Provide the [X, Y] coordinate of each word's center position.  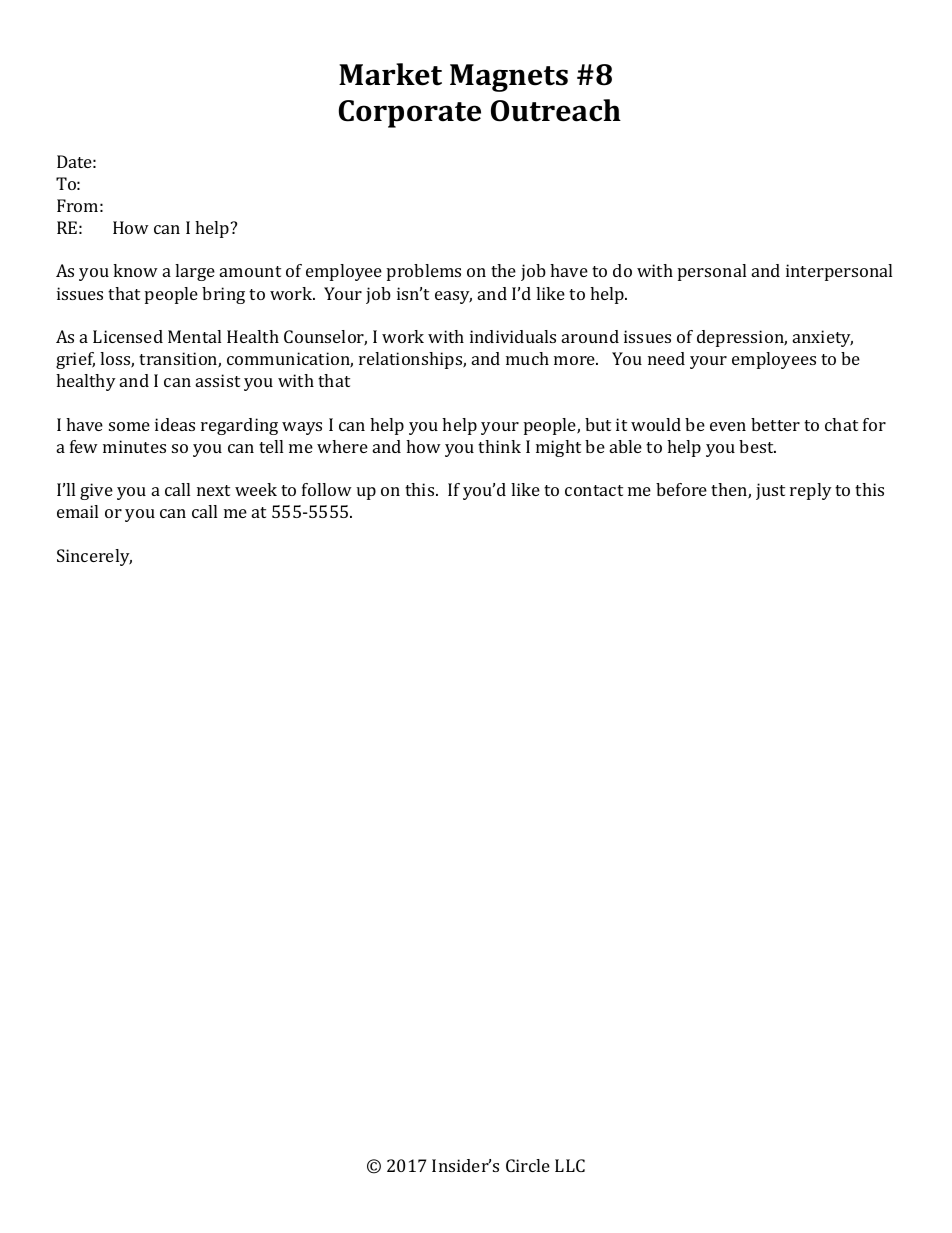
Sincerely [94, 557]
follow [327, 489]
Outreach [556, 110]
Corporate [410, 114]
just [770, 491]
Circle [528, 1165]
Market [390, 74]
